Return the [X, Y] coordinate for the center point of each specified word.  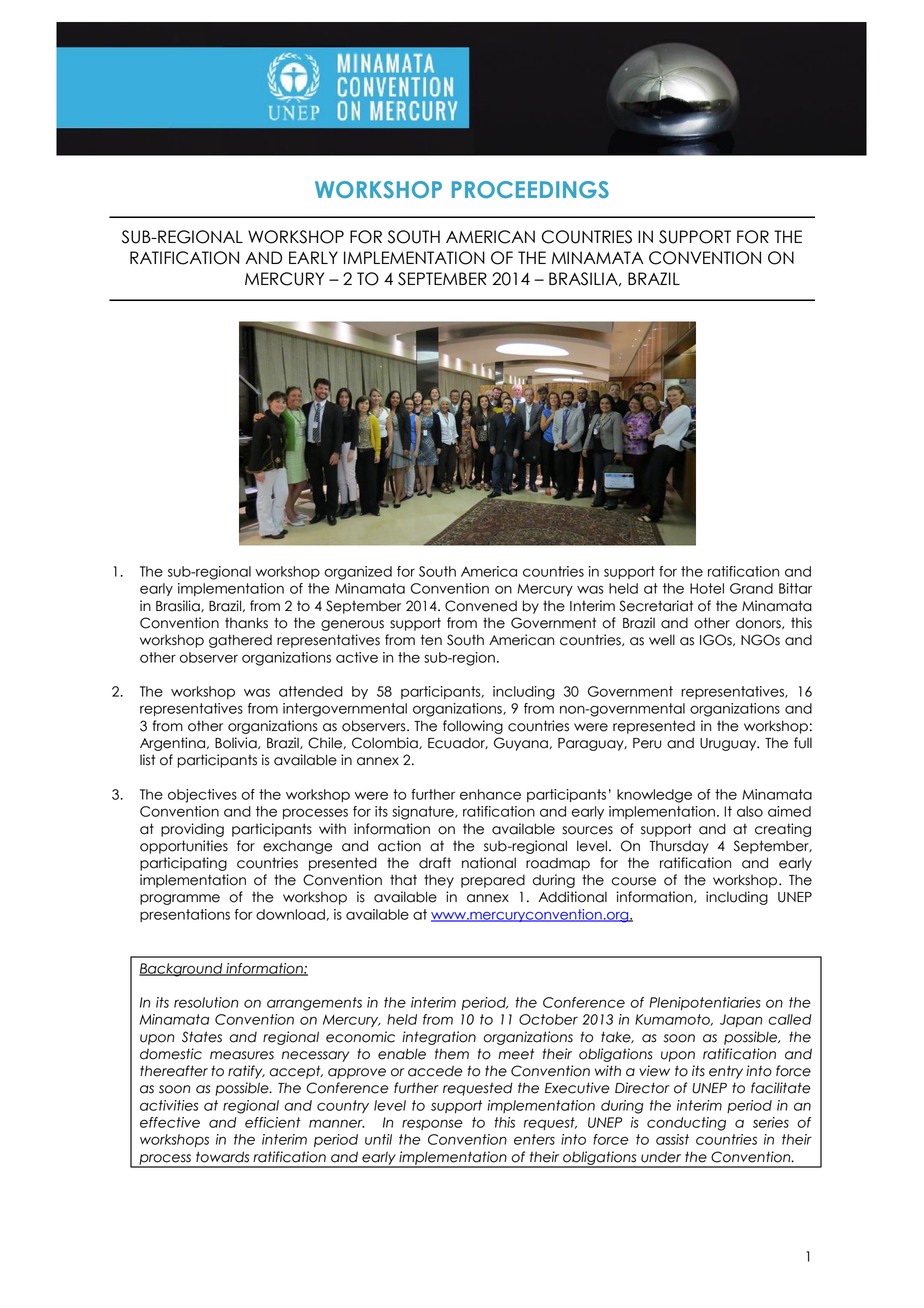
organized [358, 573]
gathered [240, 641]
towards [222, 1157]
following [473, 727]
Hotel [707, 588]
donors [759, 623]
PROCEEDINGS [530, 189]
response [432, 1124]
